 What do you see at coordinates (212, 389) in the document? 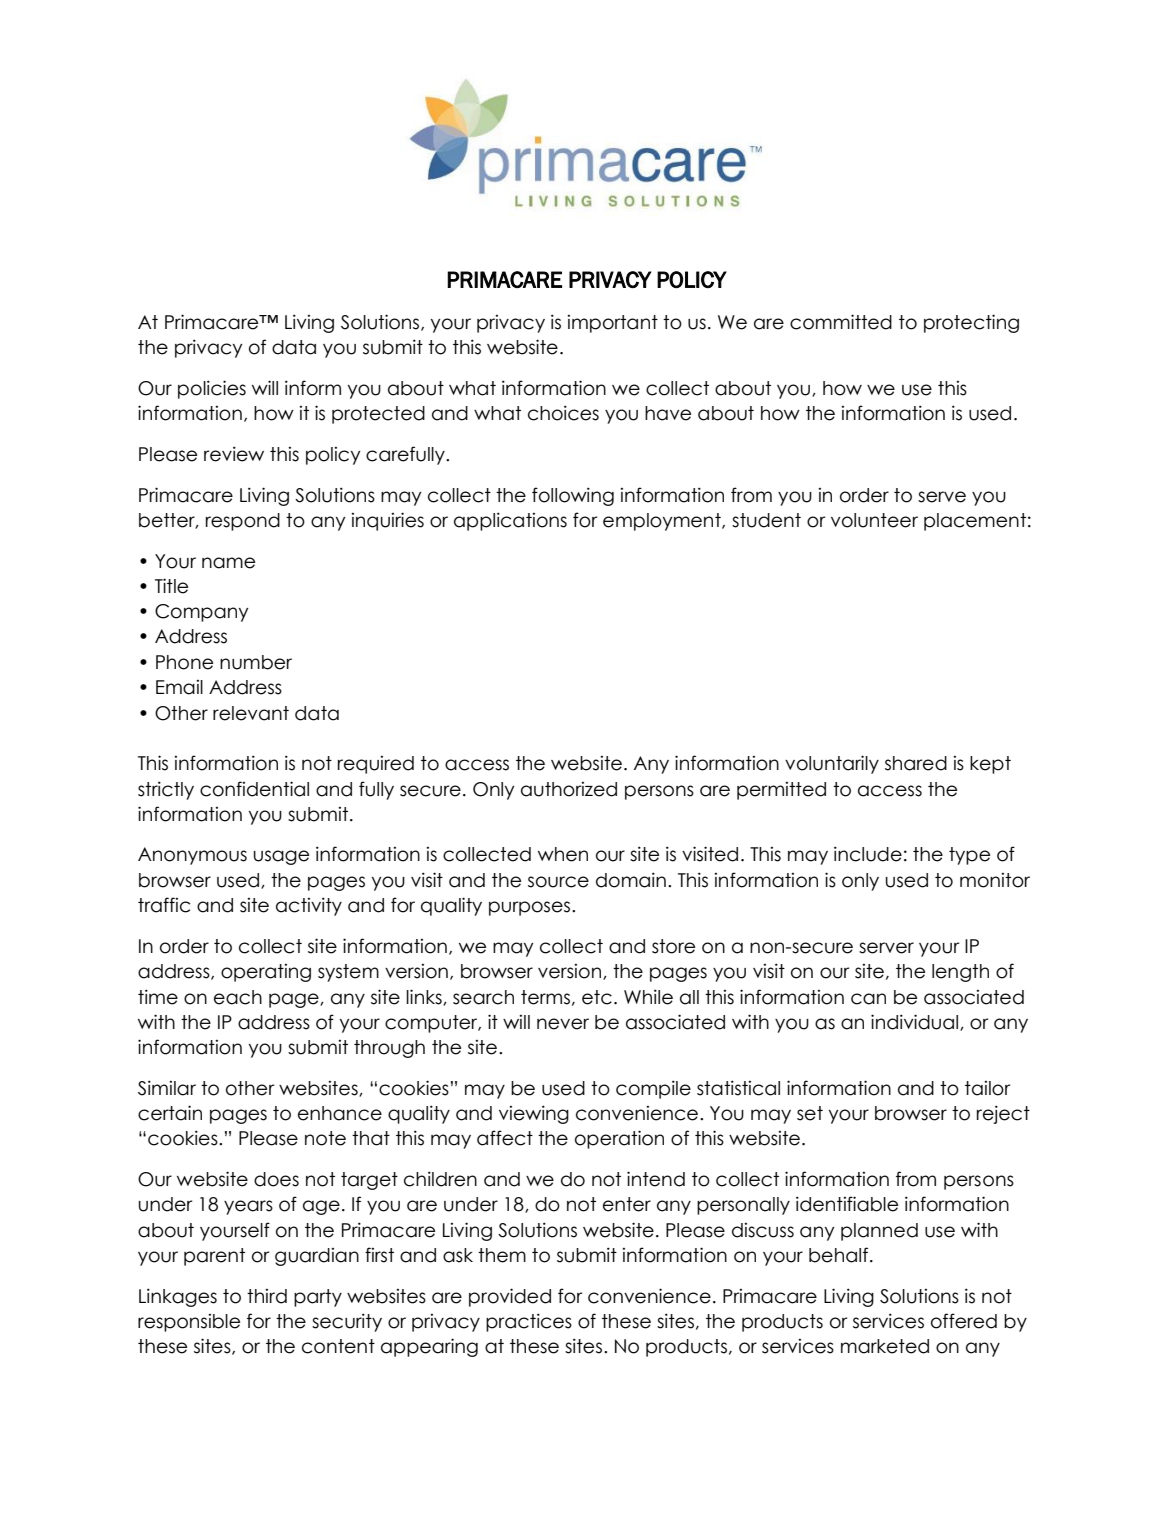
I see `policies` at bounding box center [212, 389].
